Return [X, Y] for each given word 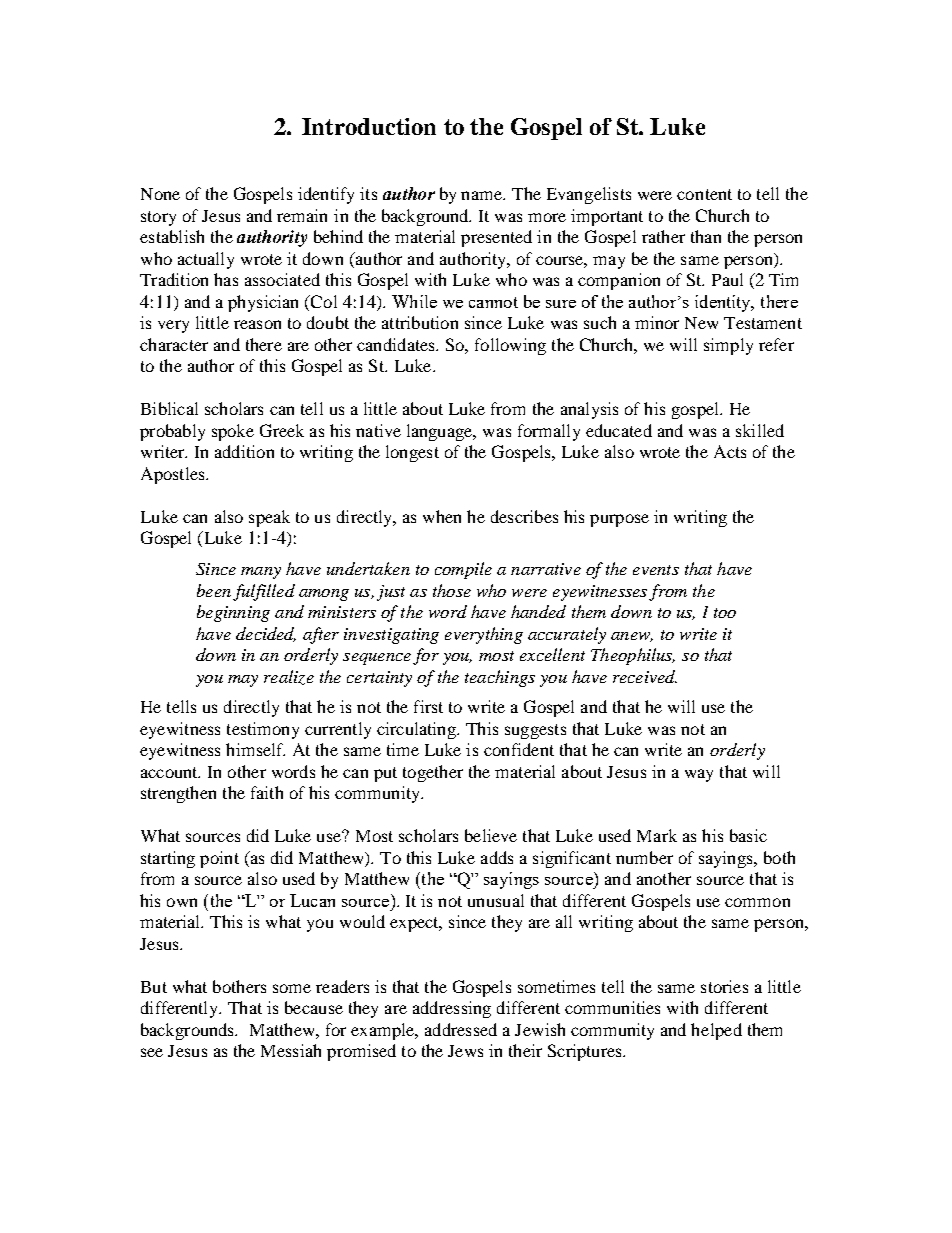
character [174, 344]
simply [728, 346]
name [483, 195]
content [704, 194]
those [452, 590]
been [214, 590]
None [160, 194]
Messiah [291, 1050]
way [699, 775]
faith [267, 792]
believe [491, 835]
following [510, 346]
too [725, 613]
